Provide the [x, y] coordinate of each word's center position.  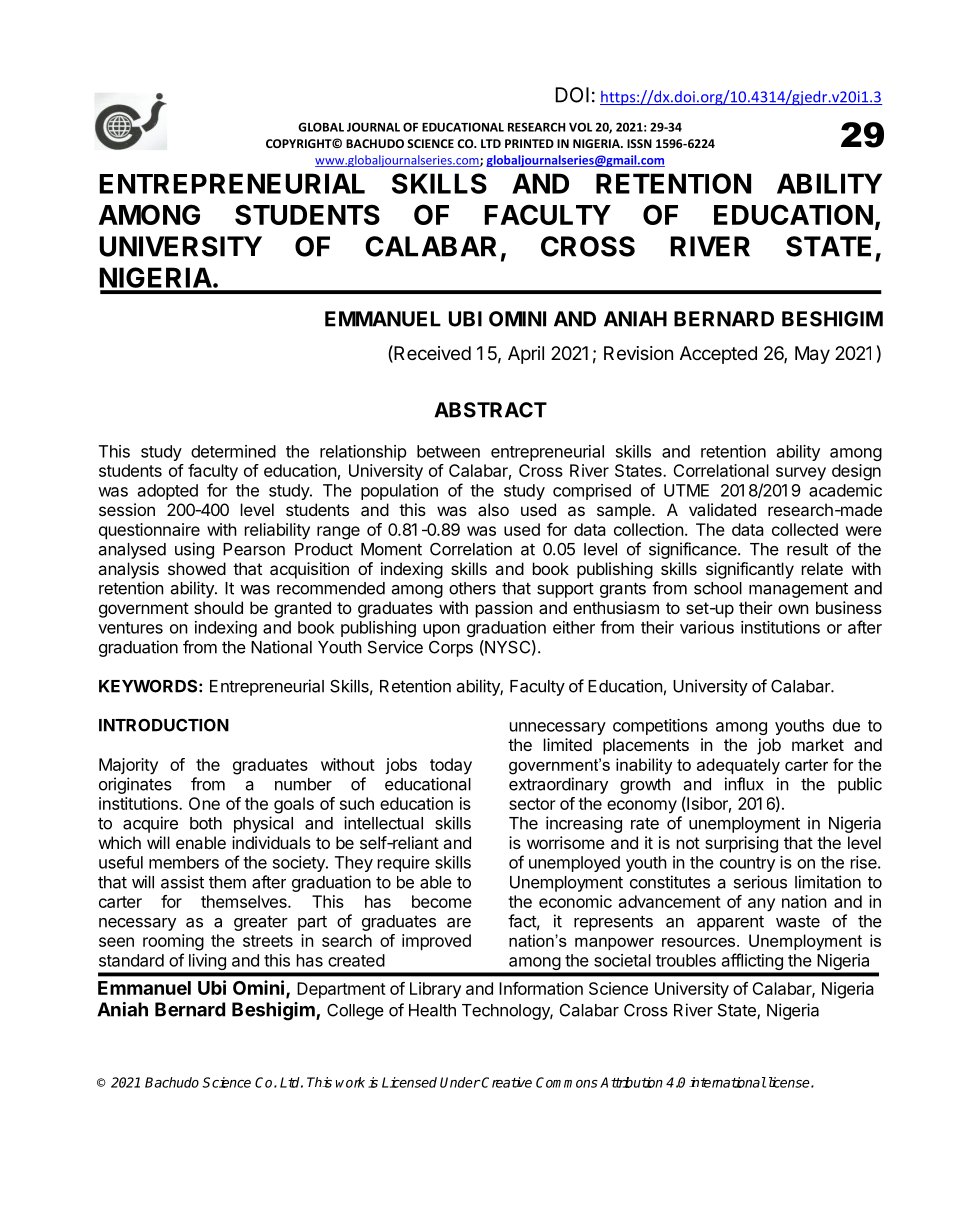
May [812, 355]
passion [504, 609]
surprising [741, 844]
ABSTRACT [490, 410]
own [793, 609]
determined [233, 451]
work [350, 1082]
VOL [580, 127]
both [206, 823]
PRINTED [529, 143]
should [218, 607]
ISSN [639, 143]
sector [532, 804]
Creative [506, 1082]
